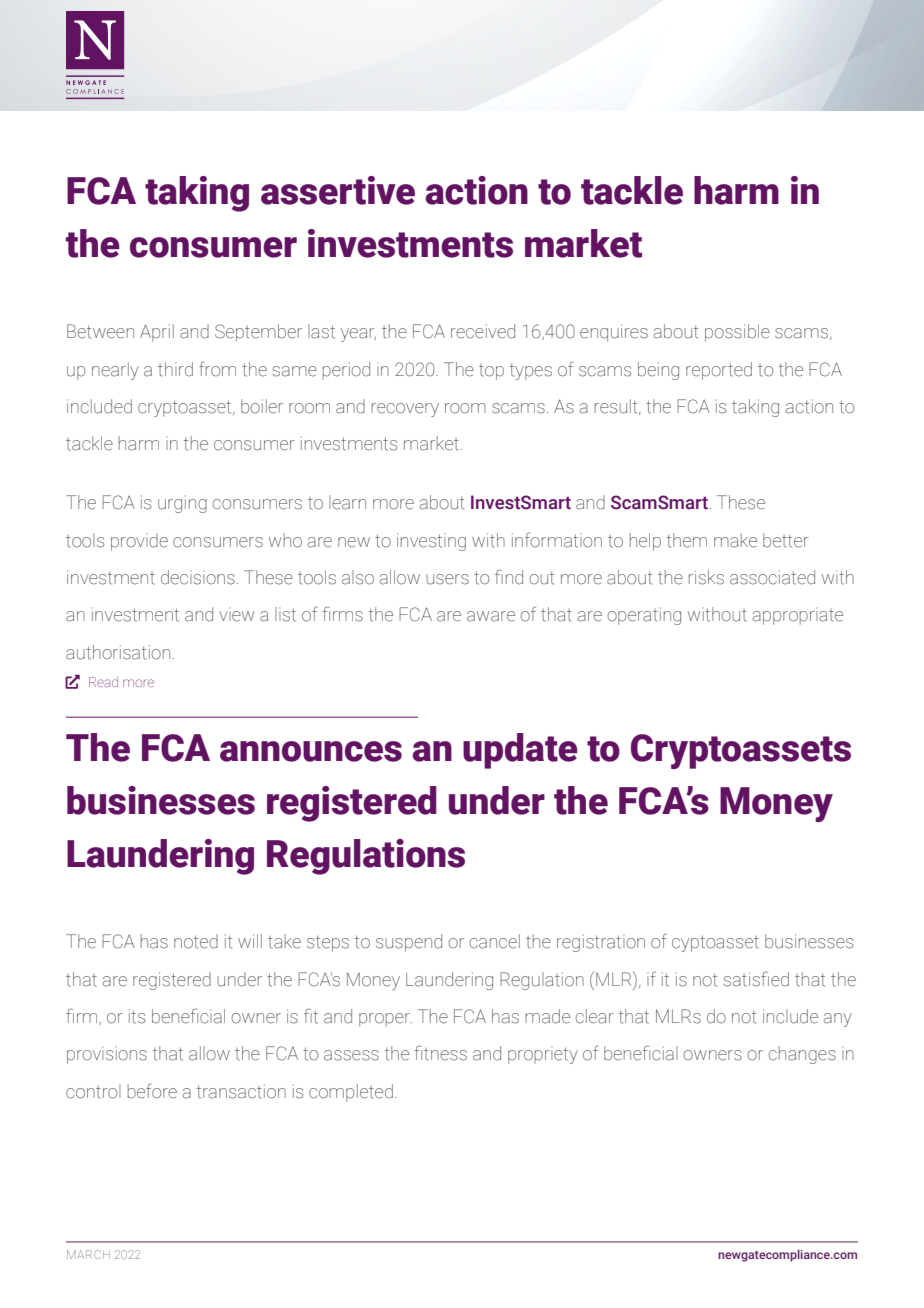  What do you see at coordinates (88, 1254) in the page?
I see `March` at bounding box center [88, 1254].
